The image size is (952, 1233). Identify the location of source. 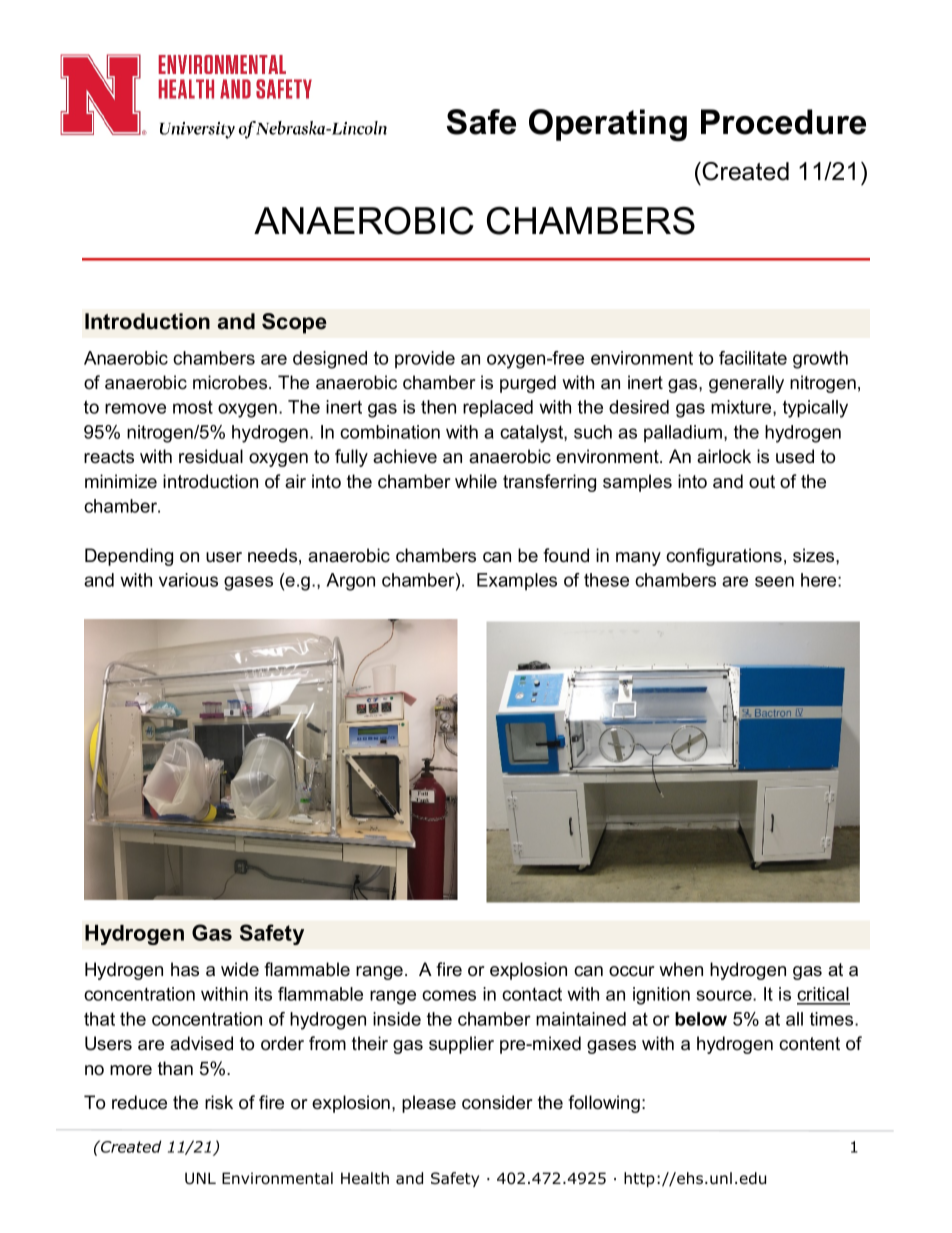
(725, 995).
